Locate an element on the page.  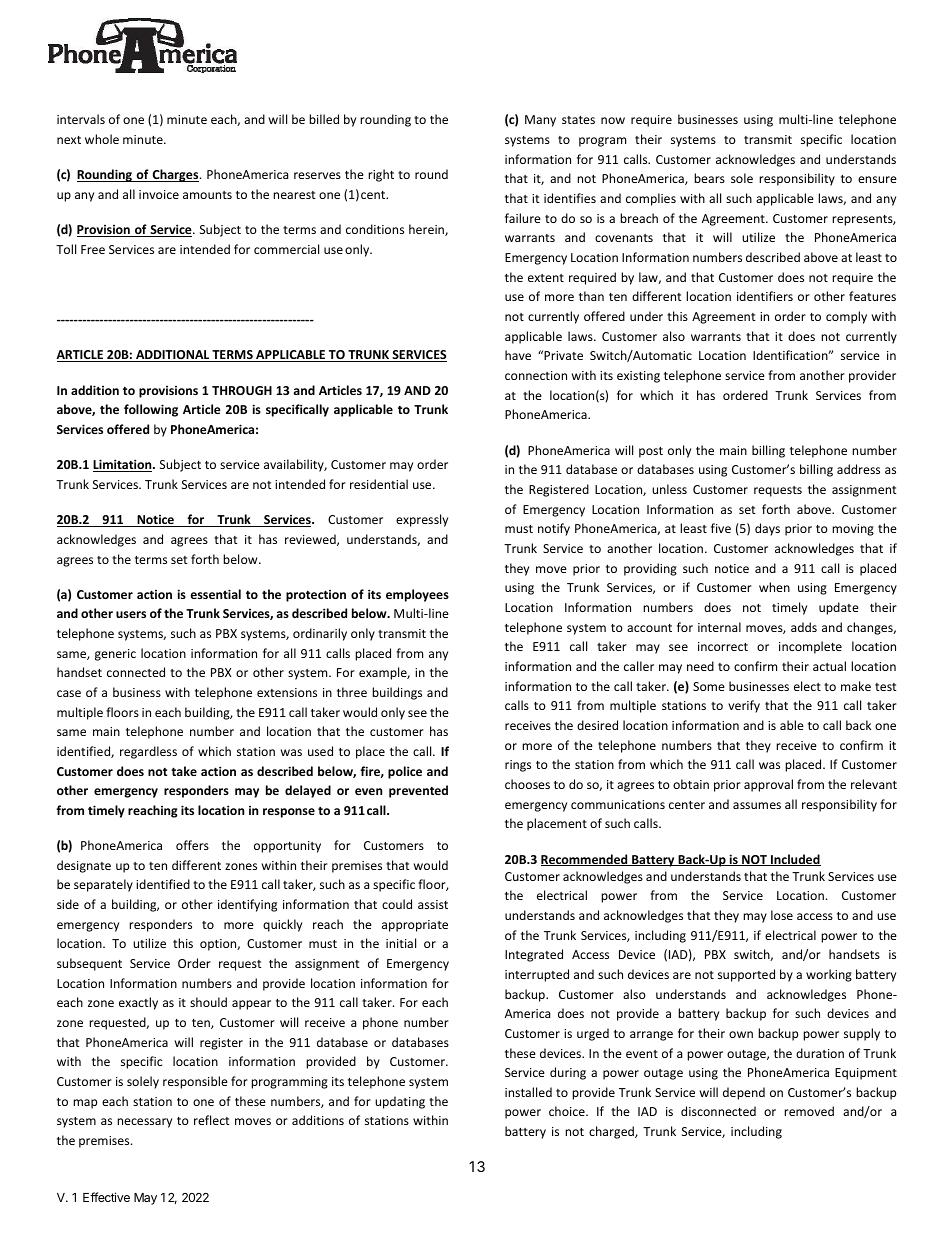
bears is located at coordinates (709, 178).
